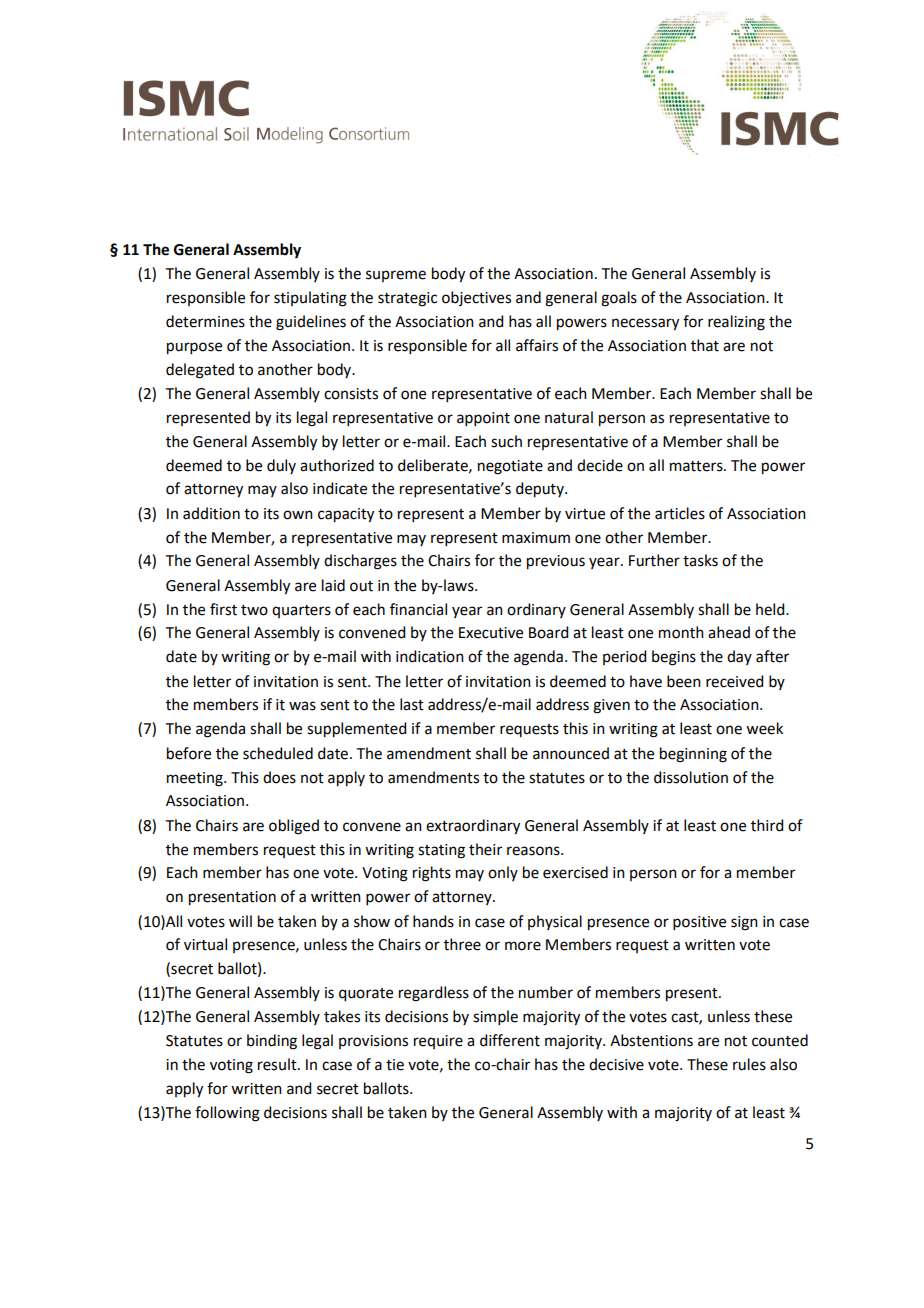 This screenshot has width=924, height=1308. What do you see at coordinates (485, 849) in the screenshot?
I see `their` at bounding box center [485, 849].
